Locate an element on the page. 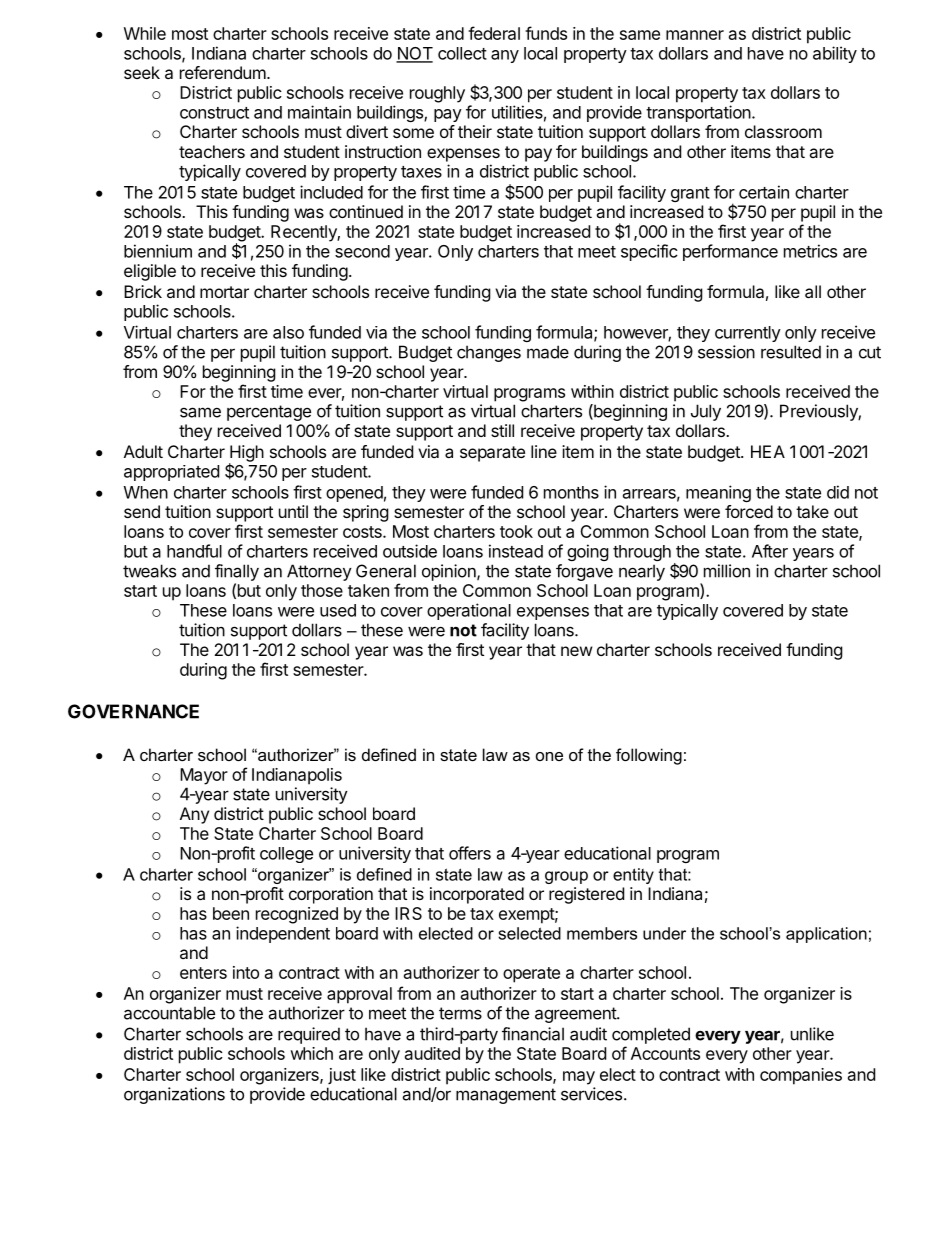 This image has width=952, height=1233. organizations is located at coordinates (174, 1095).
